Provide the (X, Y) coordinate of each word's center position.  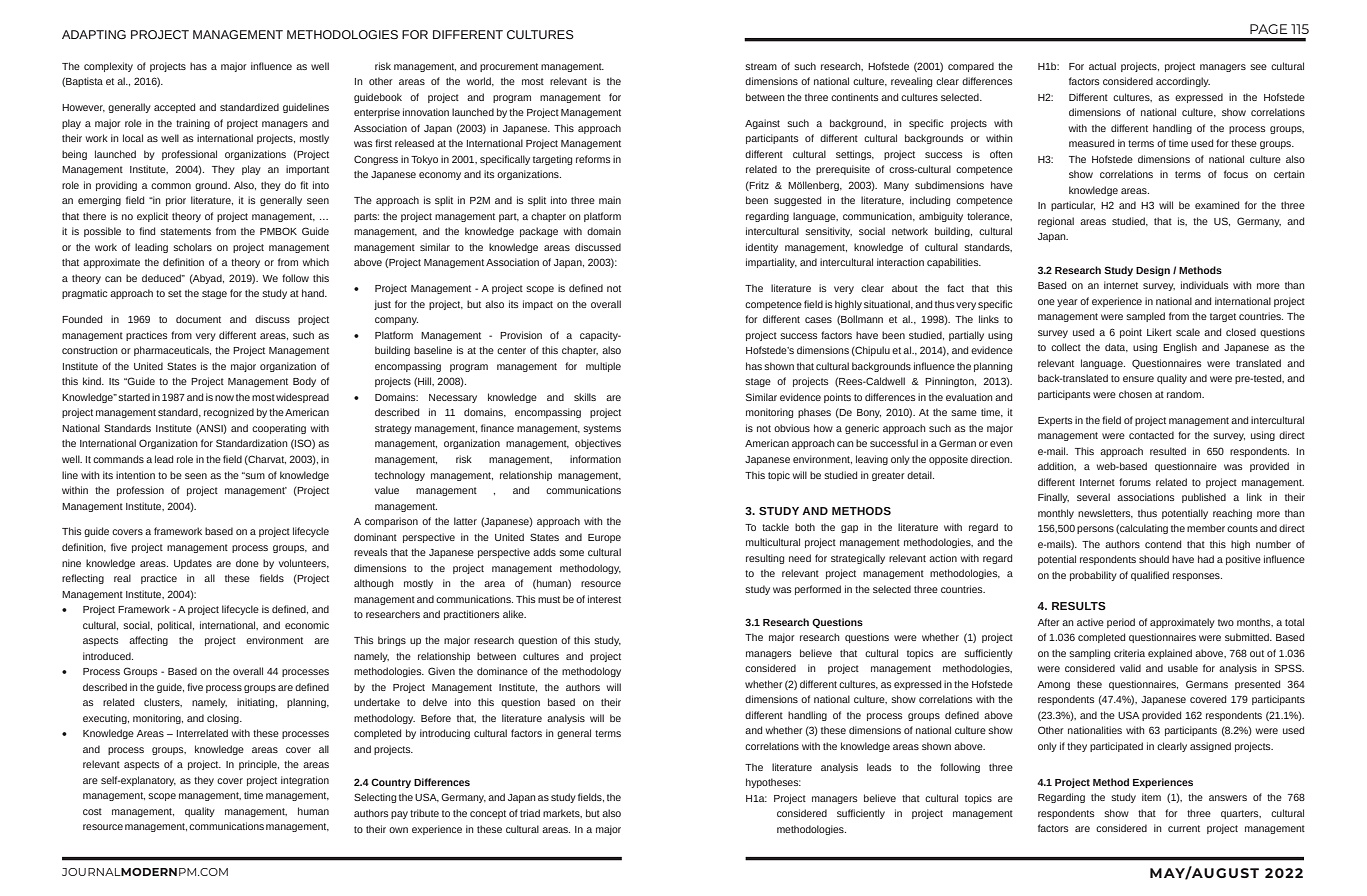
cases (818, 320)
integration (305, 781)
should (1154, 559)
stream (761, 66)
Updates (193, 564)
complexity (108, 67)
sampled (1146, 317)
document (198, 319)
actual (1102, 66)
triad (530, 813)
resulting (765, 559)
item (1151, 797)
